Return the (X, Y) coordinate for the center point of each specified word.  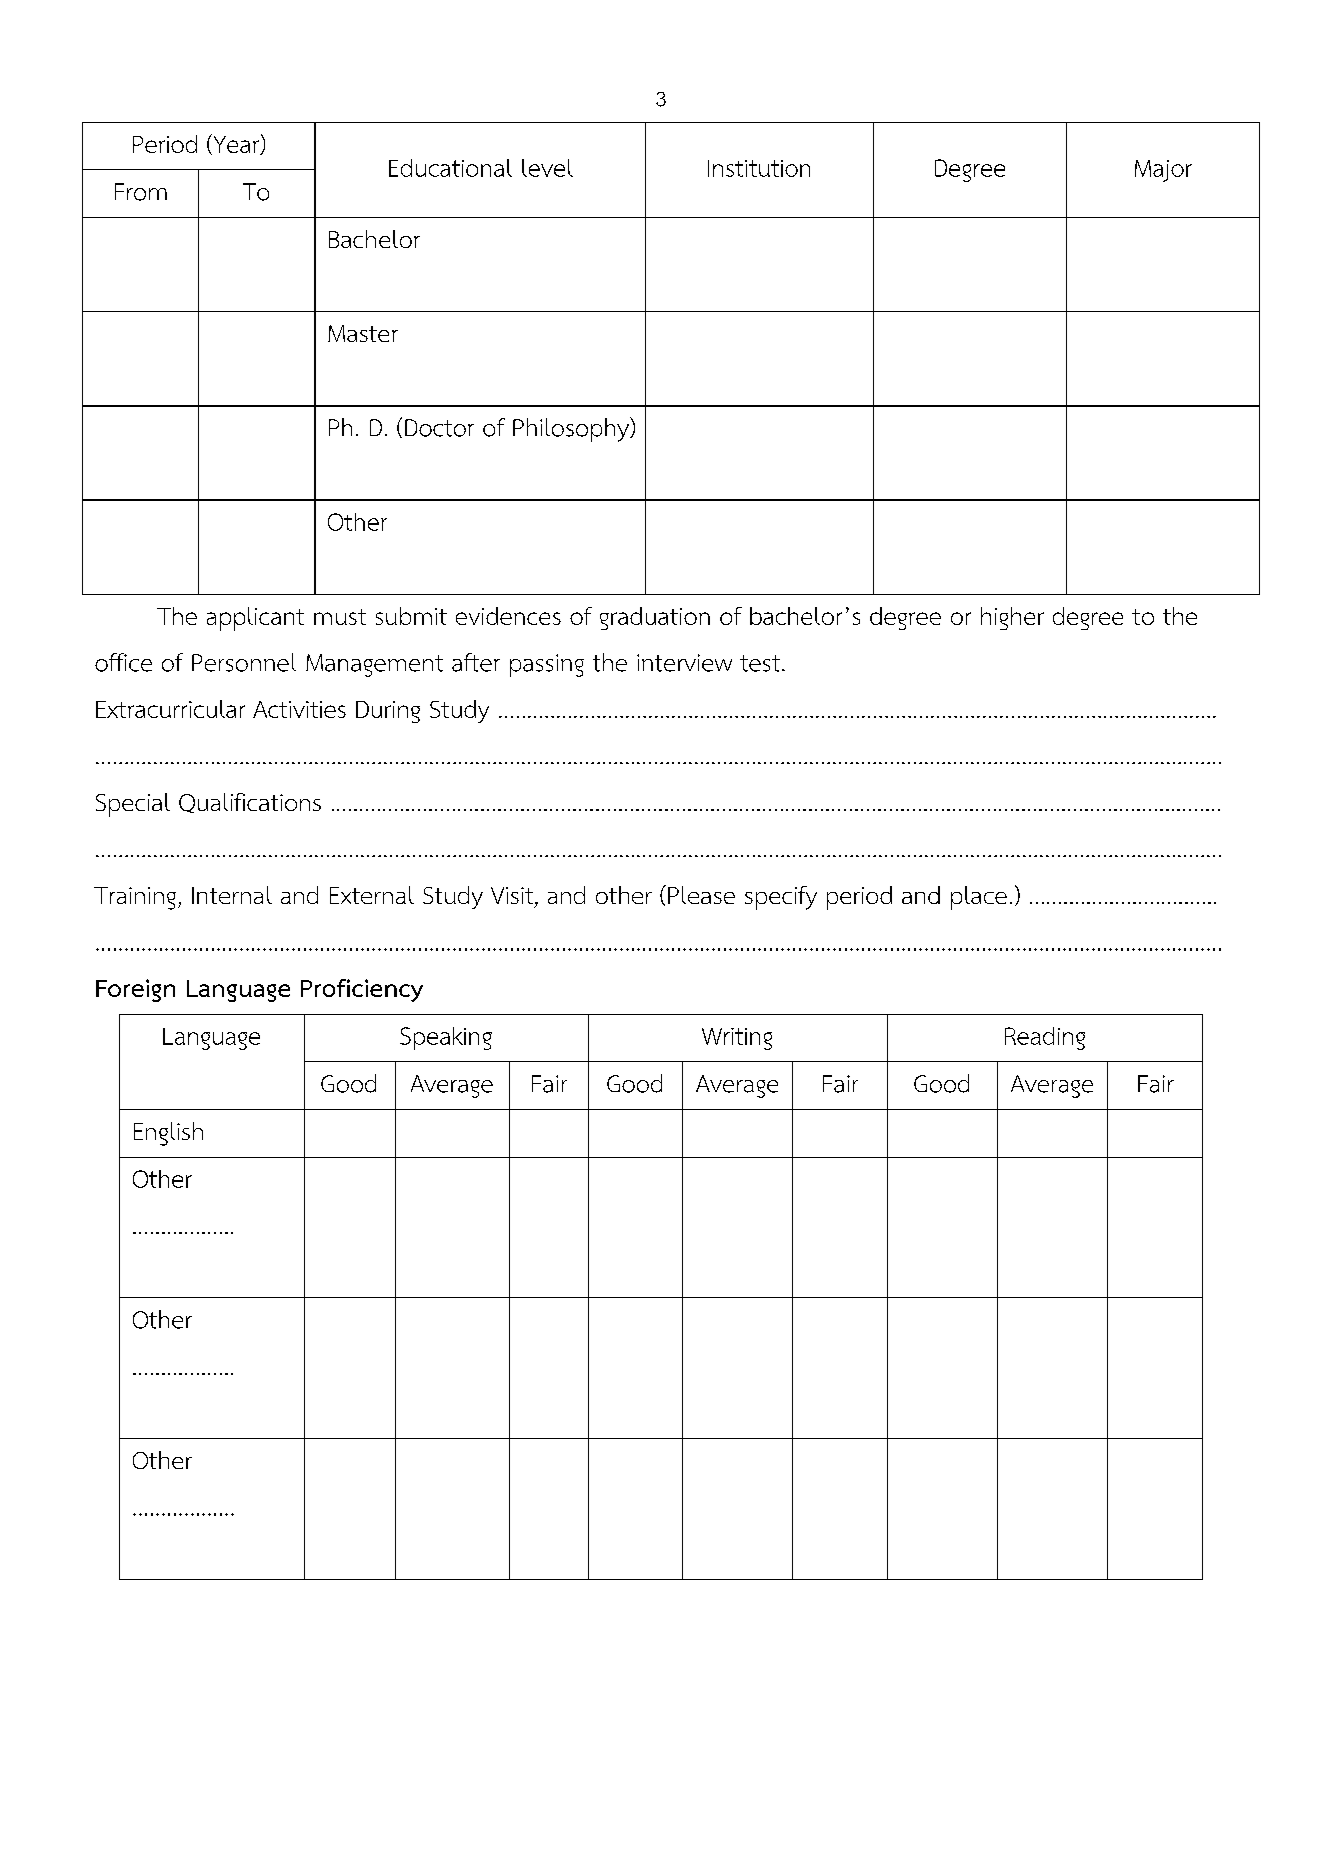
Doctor (439, 428)
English (168, 1134)
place (979, 898)
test (760, 663)
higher (1012, 618)
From (141, 192)
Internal (232, 895)
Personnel (244, 662)
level (547, 168)
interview (684, 663)
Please (701, 895)
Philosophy (572, 429)
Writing (737, 1039)
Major (1163, 171)
